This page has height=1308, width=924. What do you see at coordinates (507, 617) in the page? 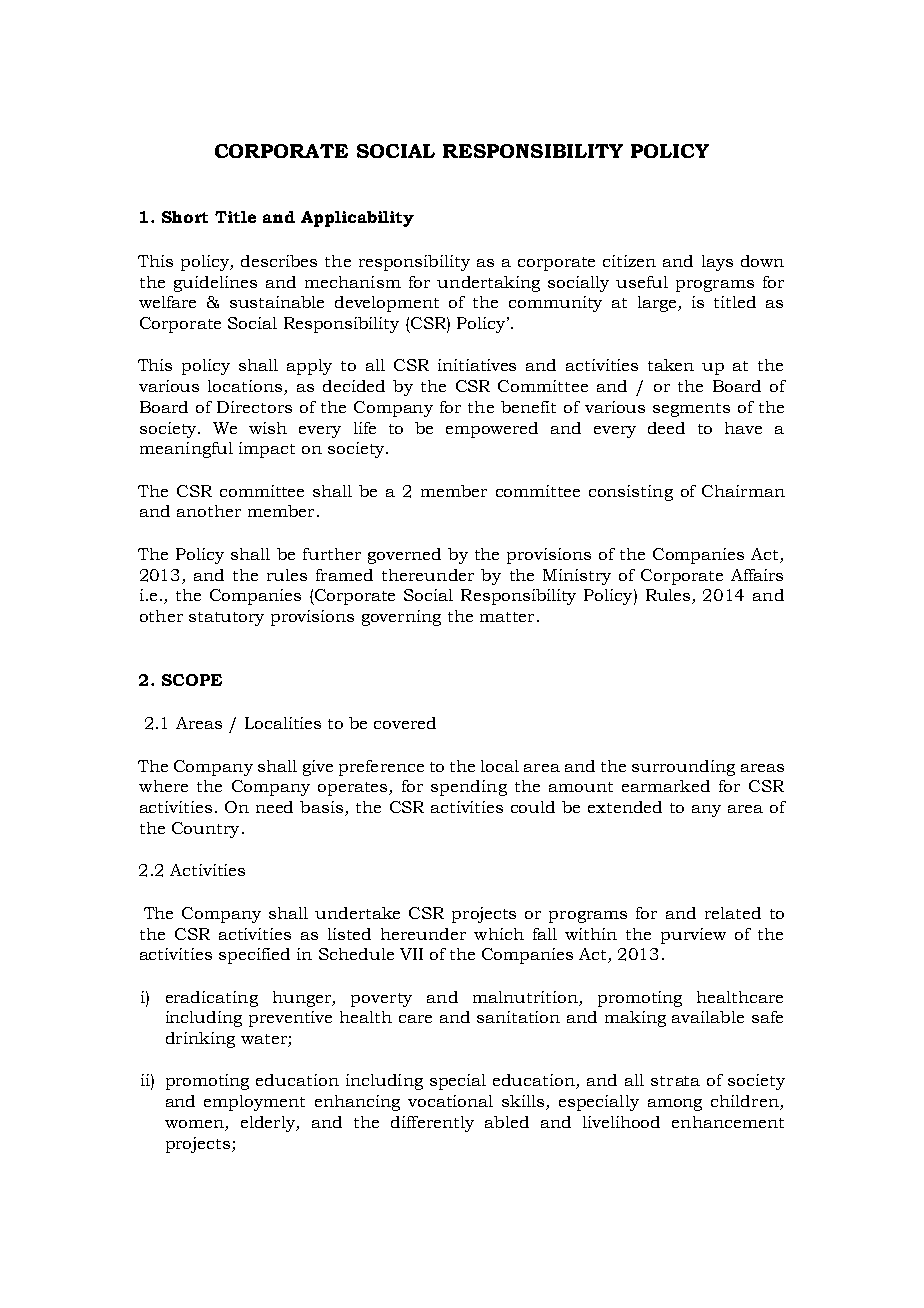
I see `matter` at bounding box center [507, 617].
